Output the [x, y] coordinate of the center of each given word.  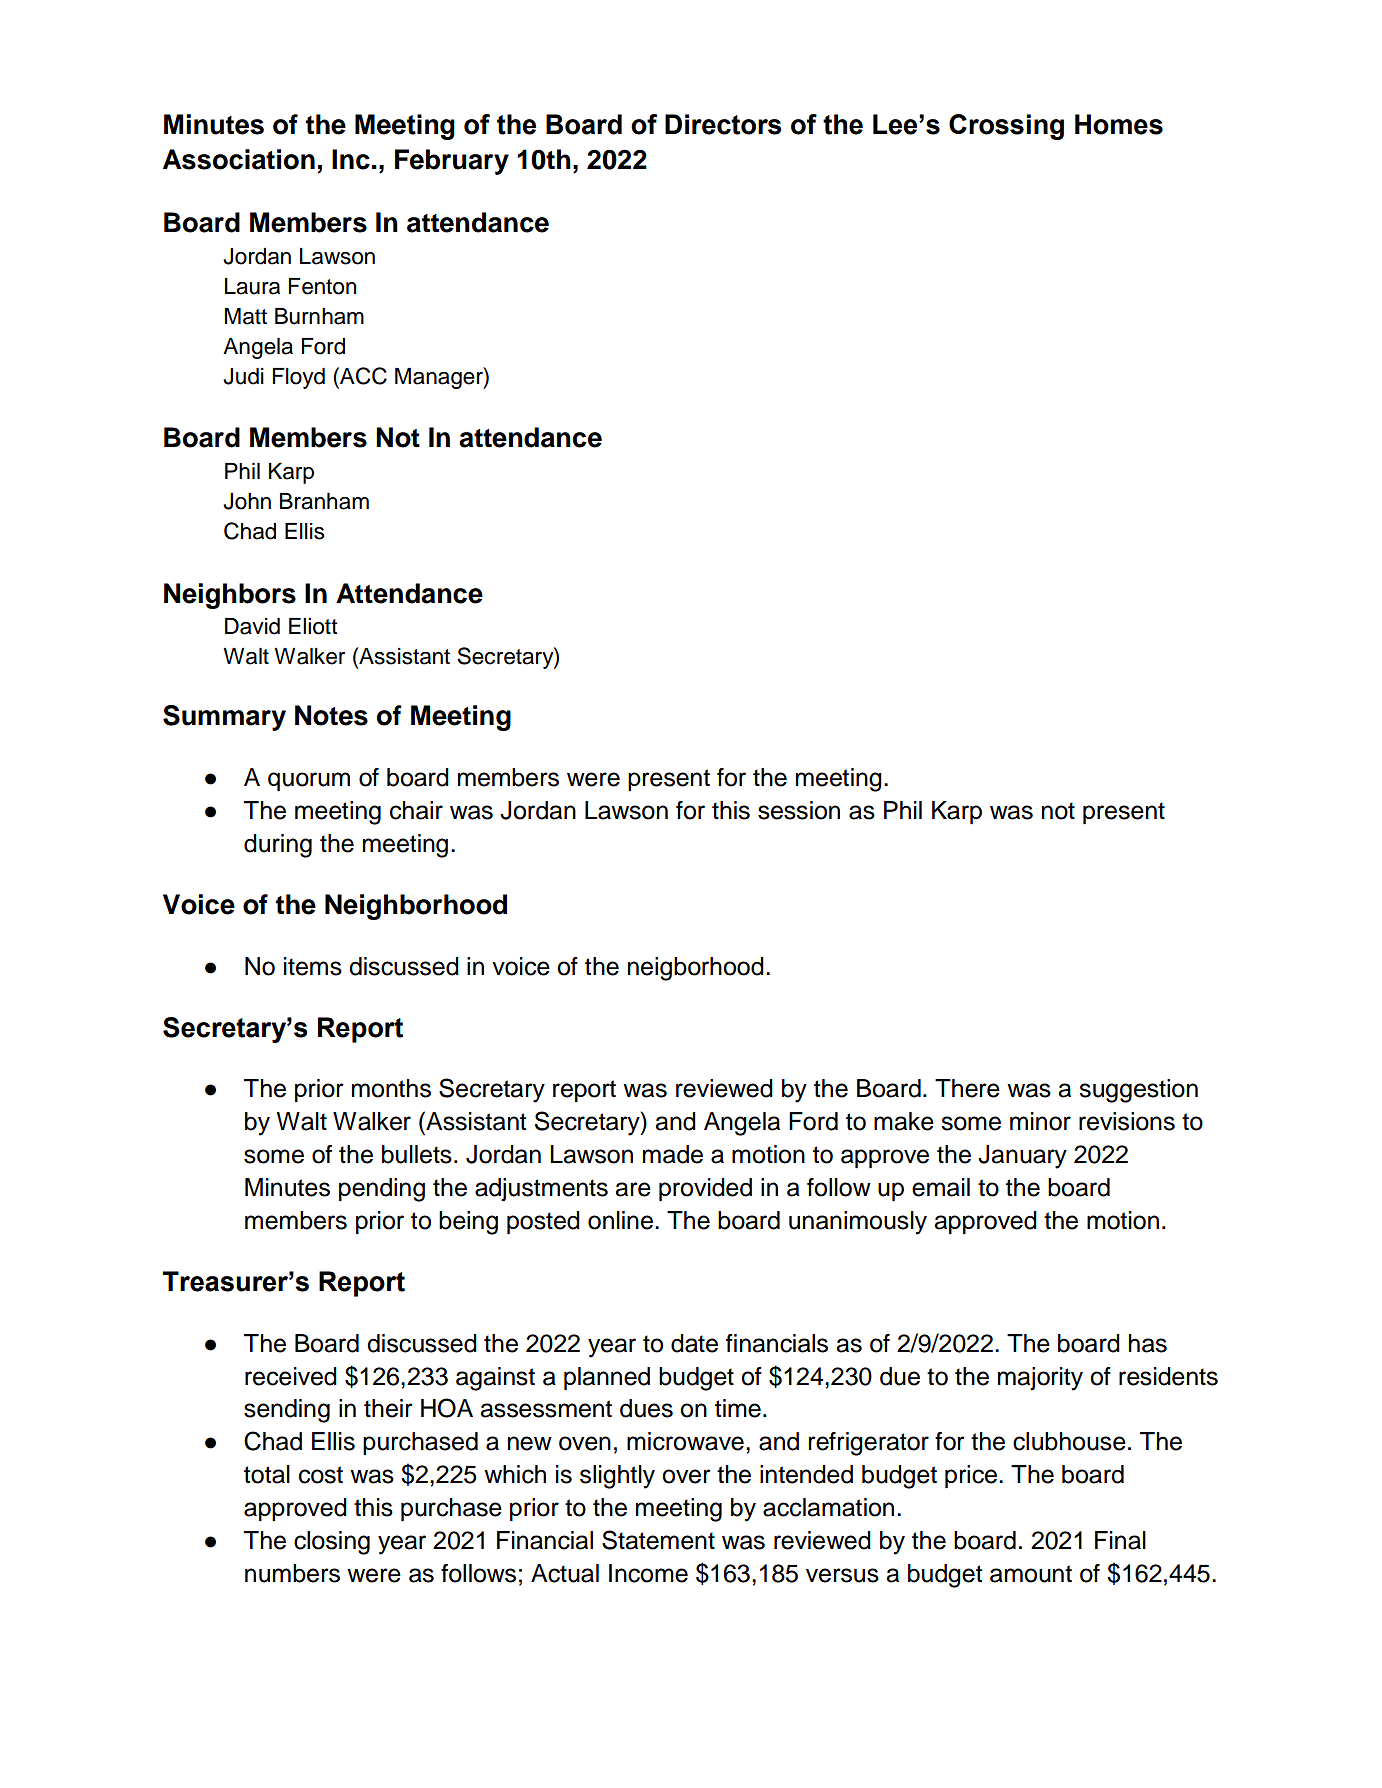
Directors [723, 124]
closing [332, 1543]
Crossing [1006, 127]
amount [1031, 1574]
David [252, 626]
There [967, 1088]
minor [1040, 1121]
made [673, 1154]
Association [239, 159]
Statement [658, 1540]
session [799, 810]
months [391, 1088]
